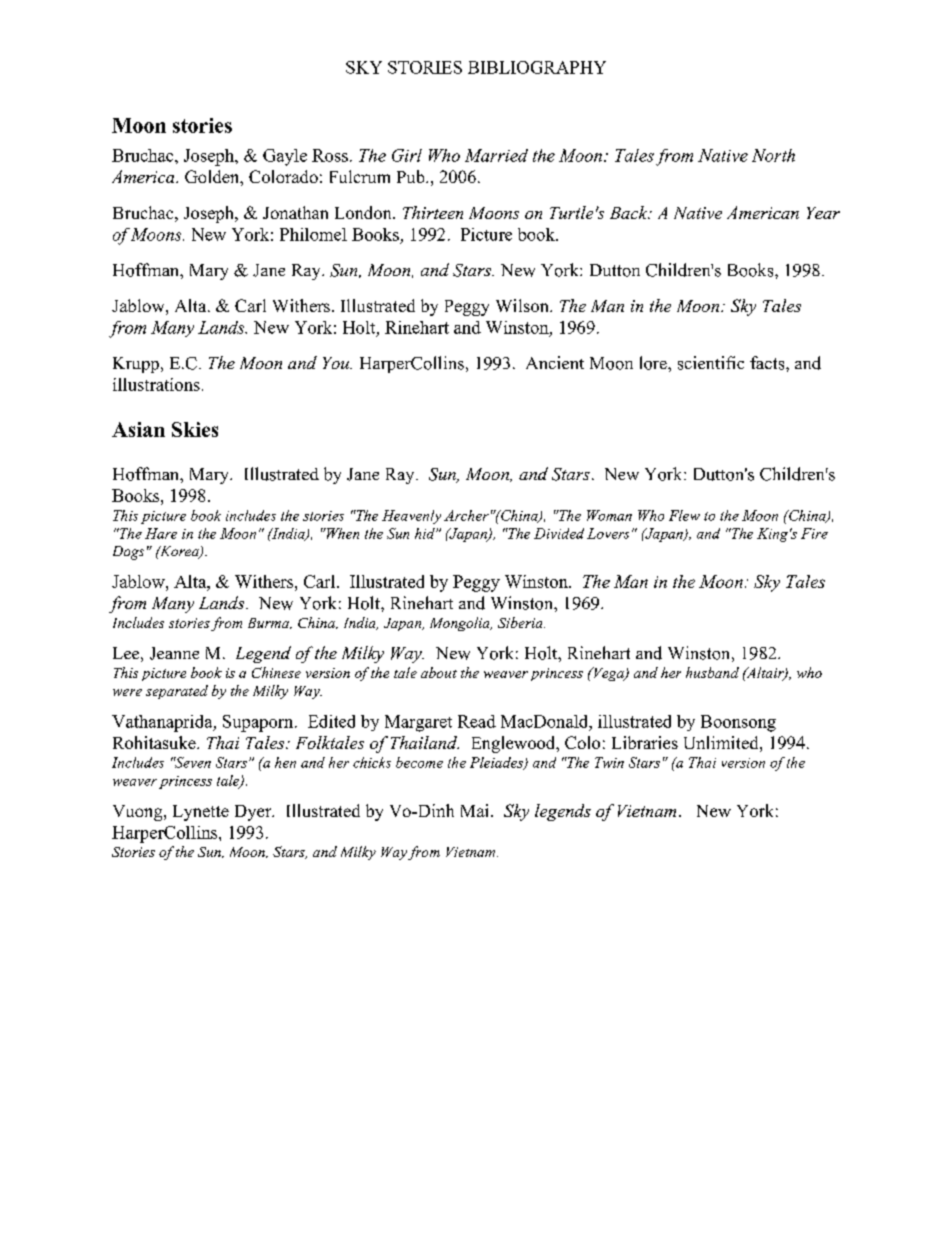 This screenshot has width=952, height=1233. What do you see at coordinates (645, 742) in the screenshot?
I see `Libraries` at bounding box center [645, 742].
